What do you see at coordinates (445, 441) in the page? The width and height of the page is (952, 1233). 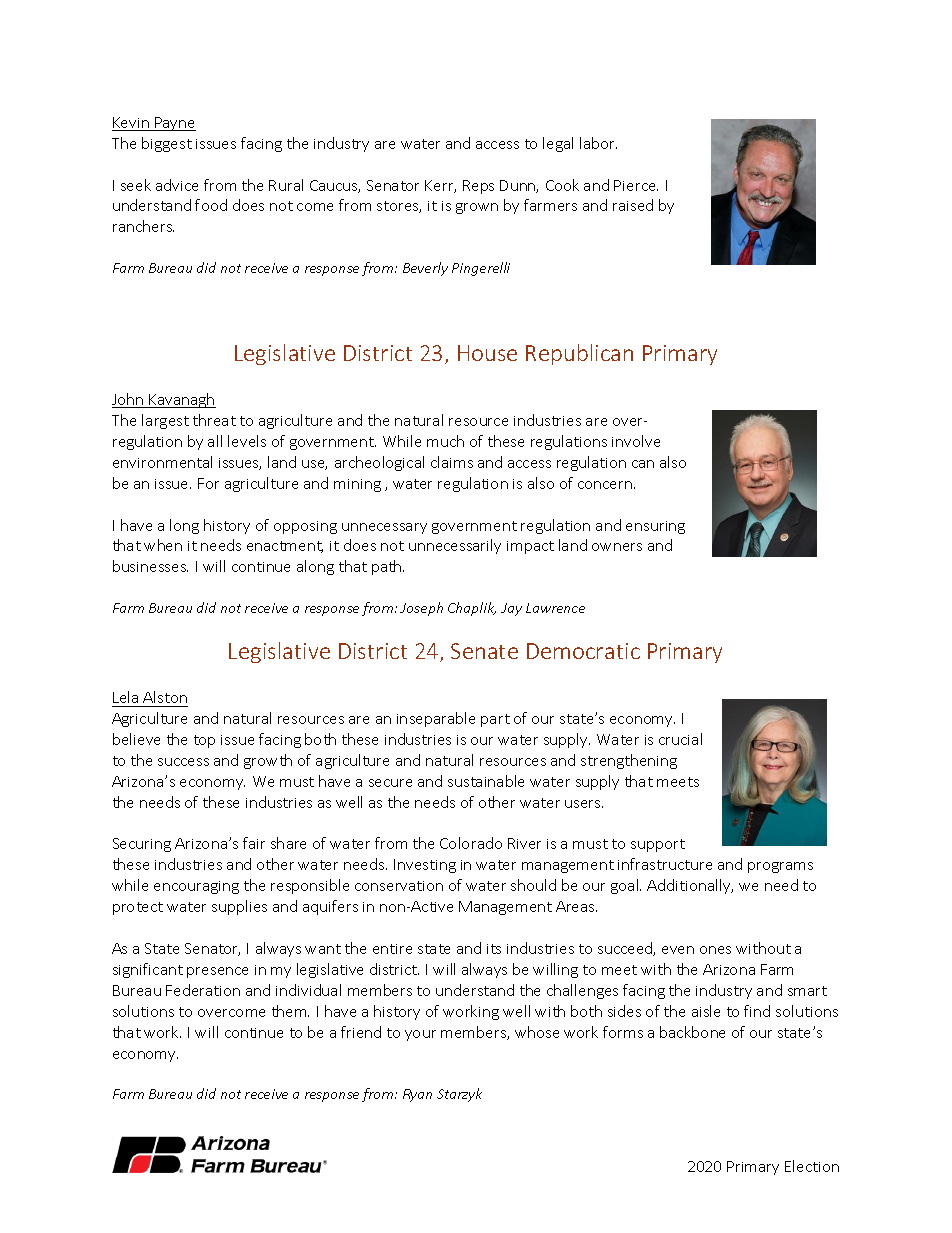 I see `much` at bounding box center [445, 441].
